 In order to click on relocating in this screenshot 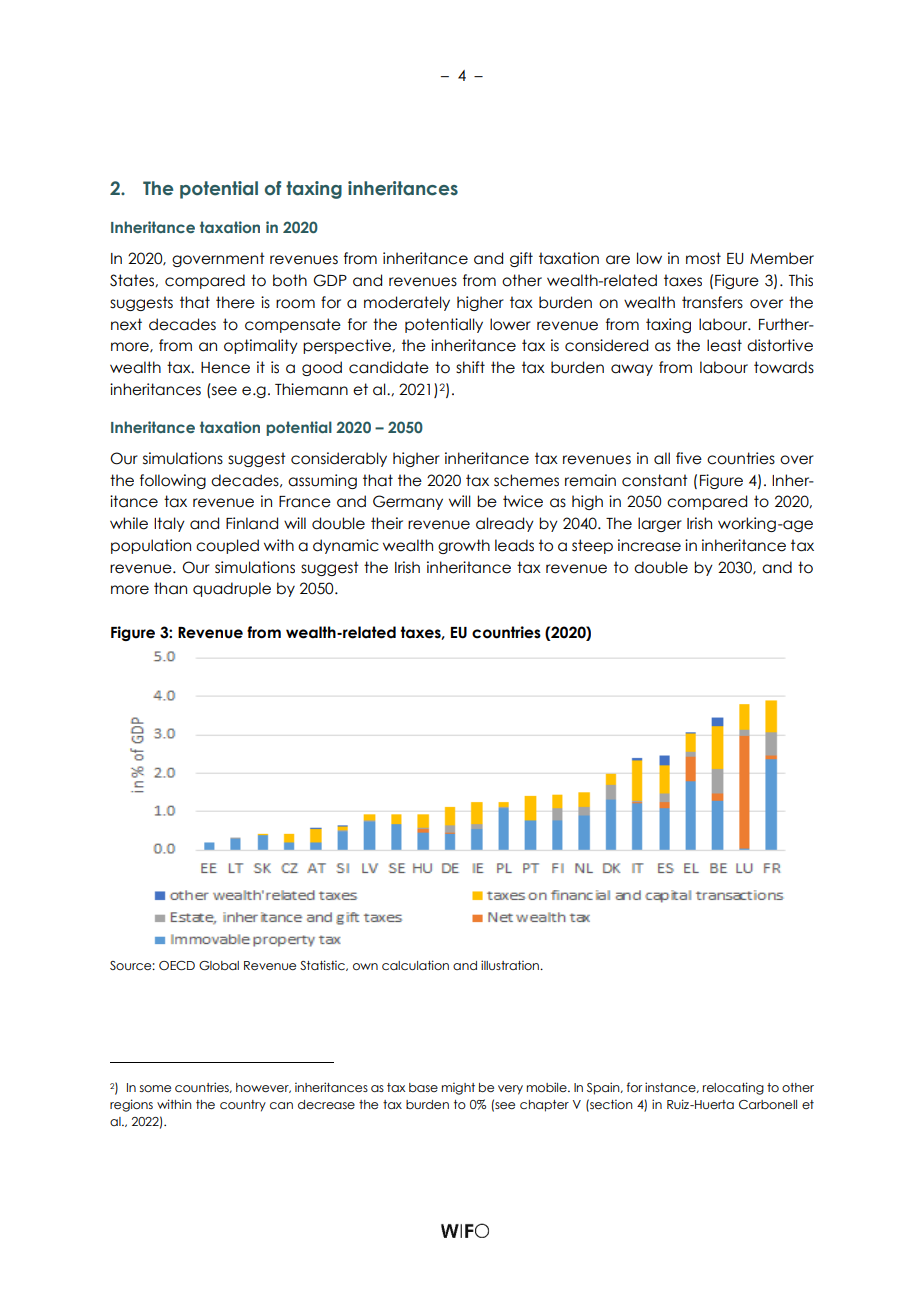, I will do `click(733, 1088)`.
